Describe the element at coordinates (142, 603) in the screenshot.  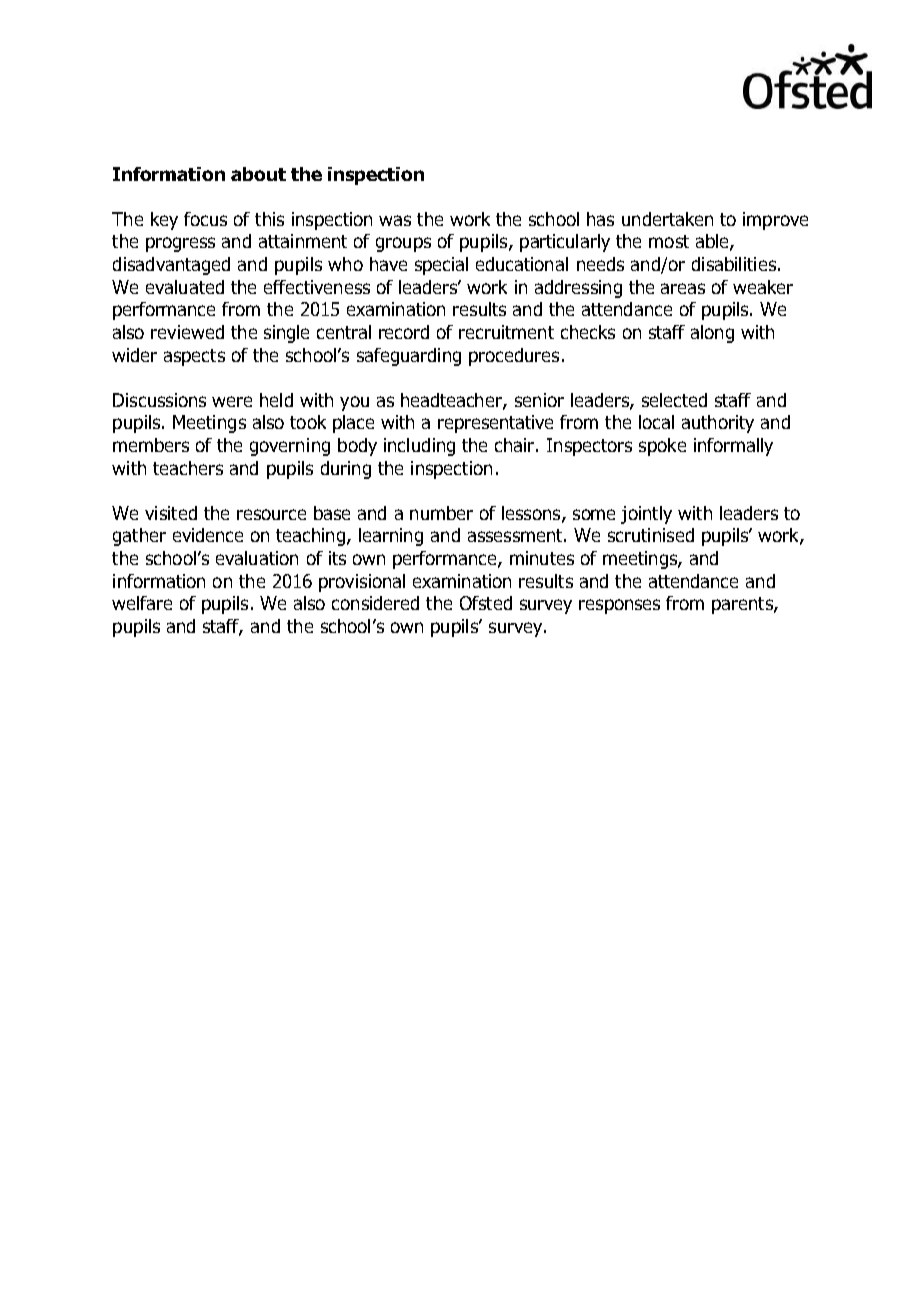
I see `welfare` at that location.
